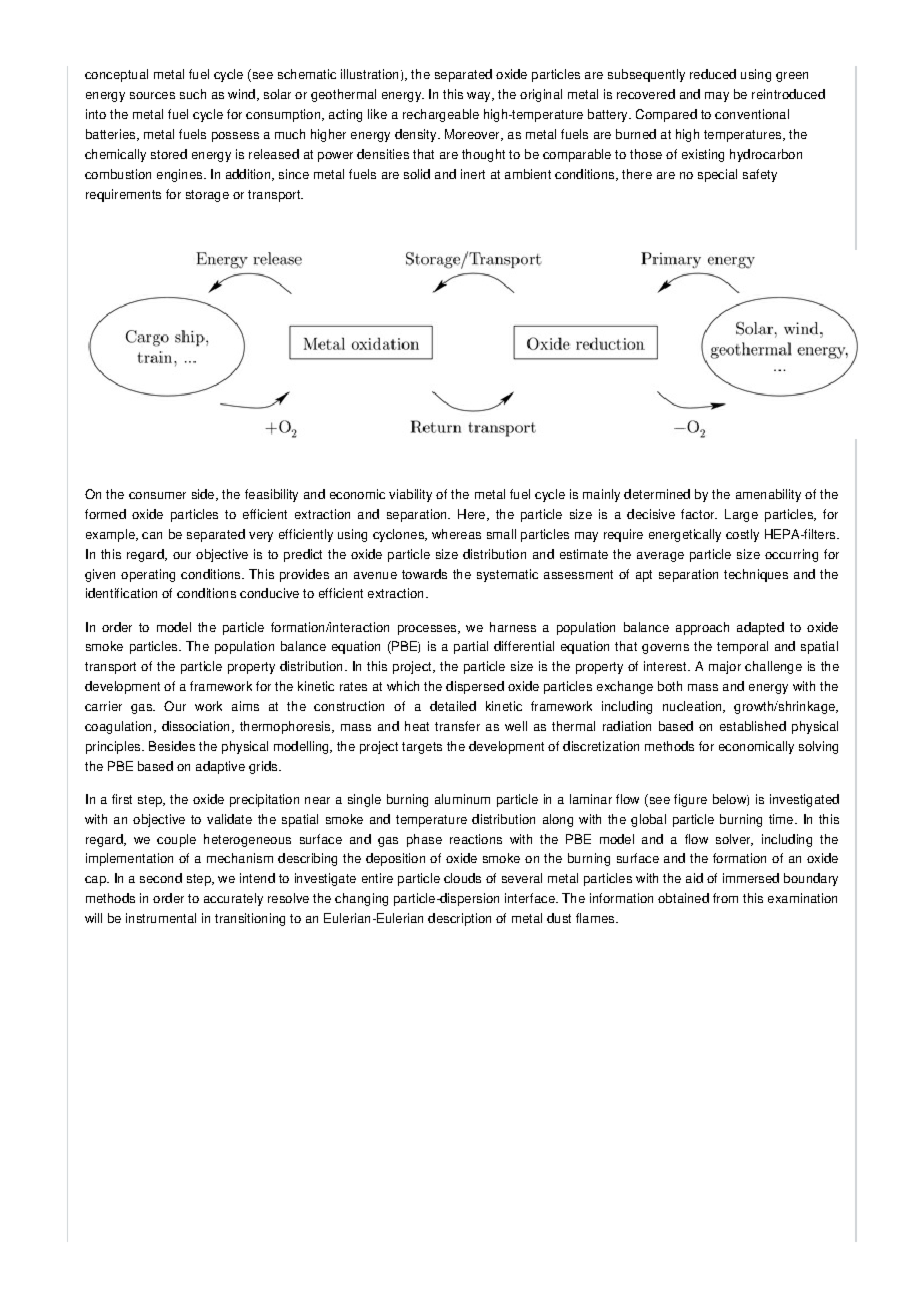 This image has height=1308, width=924. Describe the element at coordinates (473, 174) in the image. I see `inert` at that location.
